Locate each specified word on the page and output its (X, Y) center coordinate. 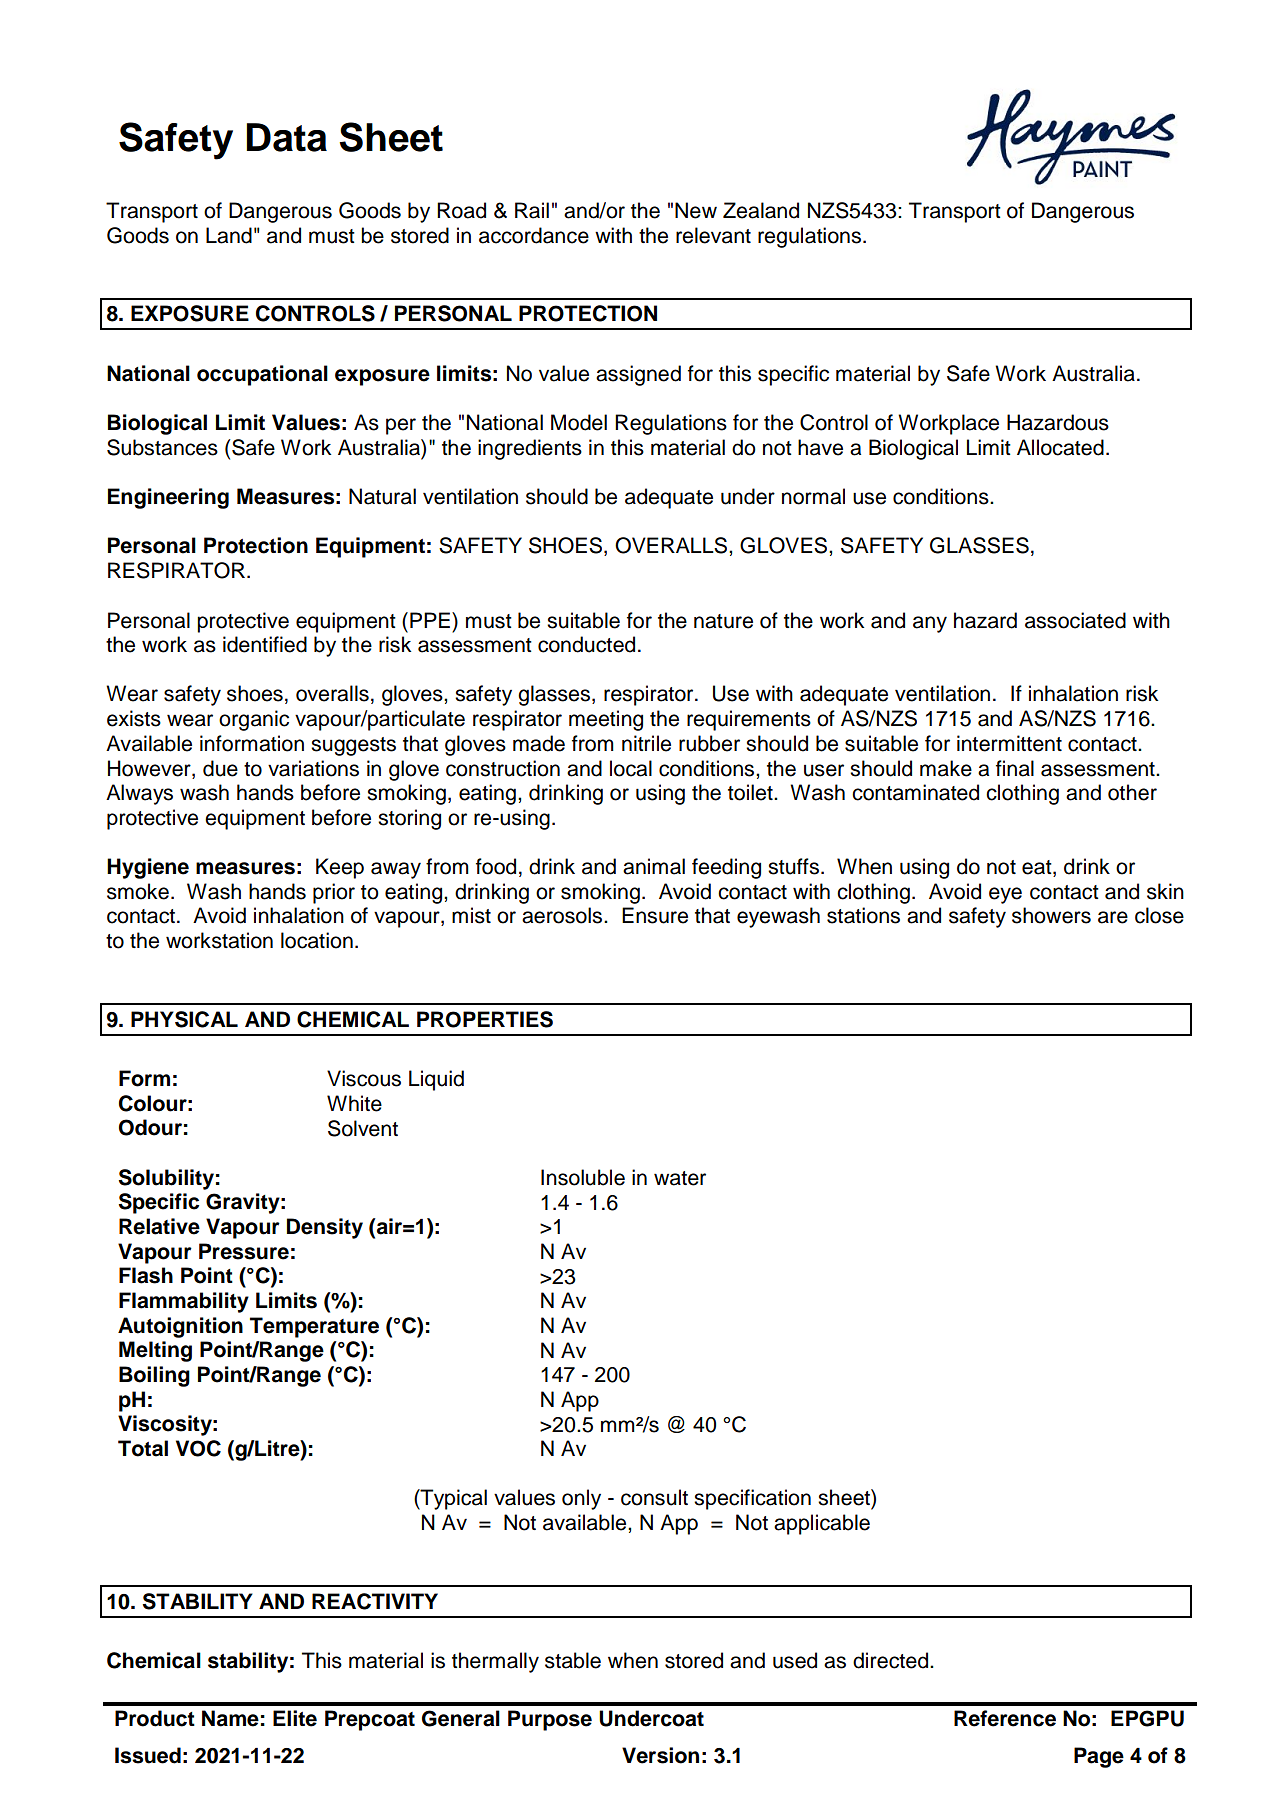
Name (230, 1718)
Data (286, 137)
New (696, 210)
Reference (1005, 1718)
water (680, 1178)
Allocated (1060, 447)
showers (1051, 915)
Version (660, 1755)
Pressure (244, 1251)
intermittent (1009, 743)
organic (254, 720)
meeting (606, 720)
